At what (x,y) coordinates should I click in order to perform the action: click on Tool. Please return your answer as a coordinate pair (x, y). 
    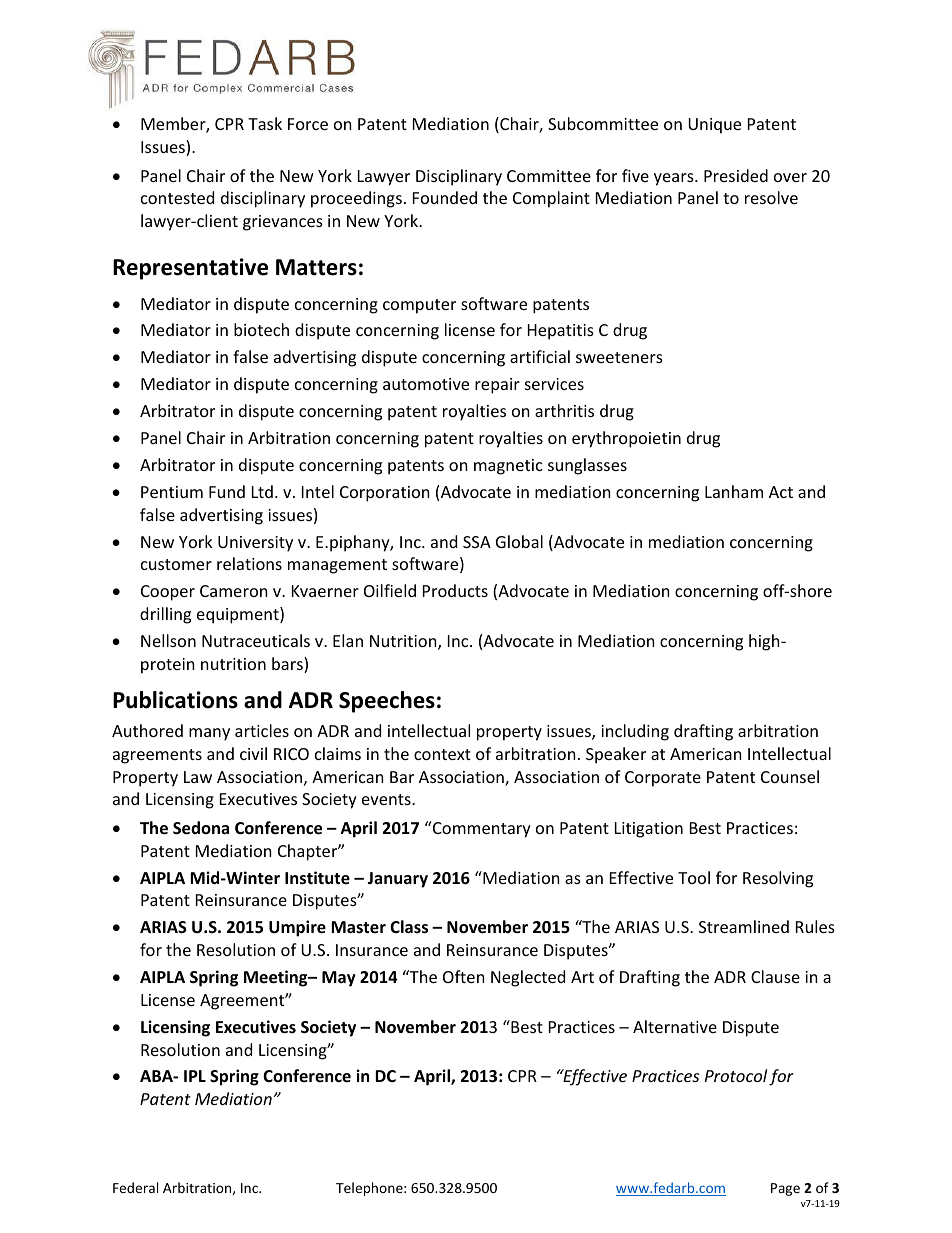
    Looking at the image, I should click on (694, 877).
